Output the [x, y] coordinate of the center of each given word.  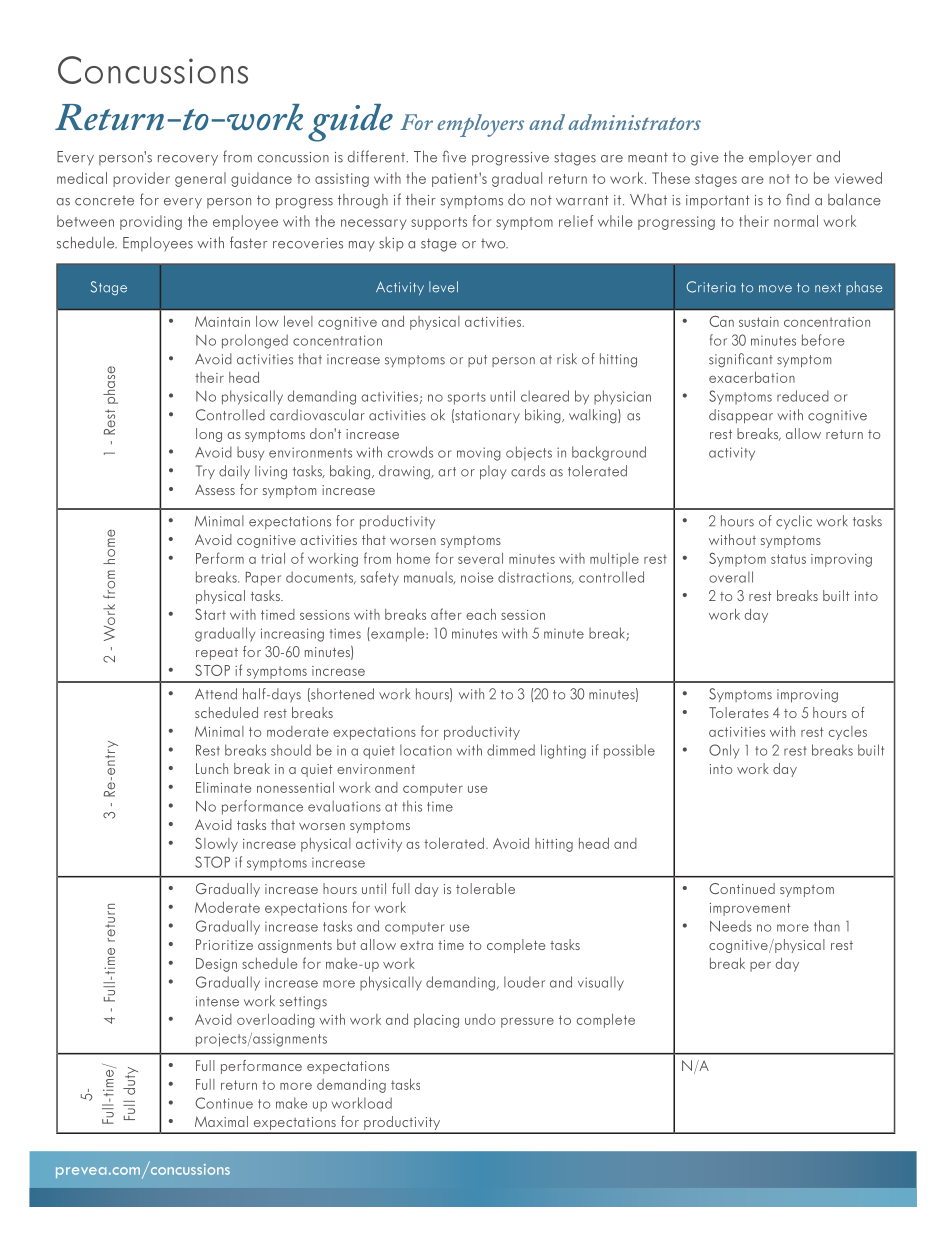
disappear [741, 416]
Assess [215, 489]
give [705, 159]
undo [480, 1019]
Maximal [221, 1121]
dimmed [511, 750]
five [454, 157]
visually [601, 983]
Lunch [212, 768]
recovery [188, 160]
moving [479, 454]
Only [724, 751]
